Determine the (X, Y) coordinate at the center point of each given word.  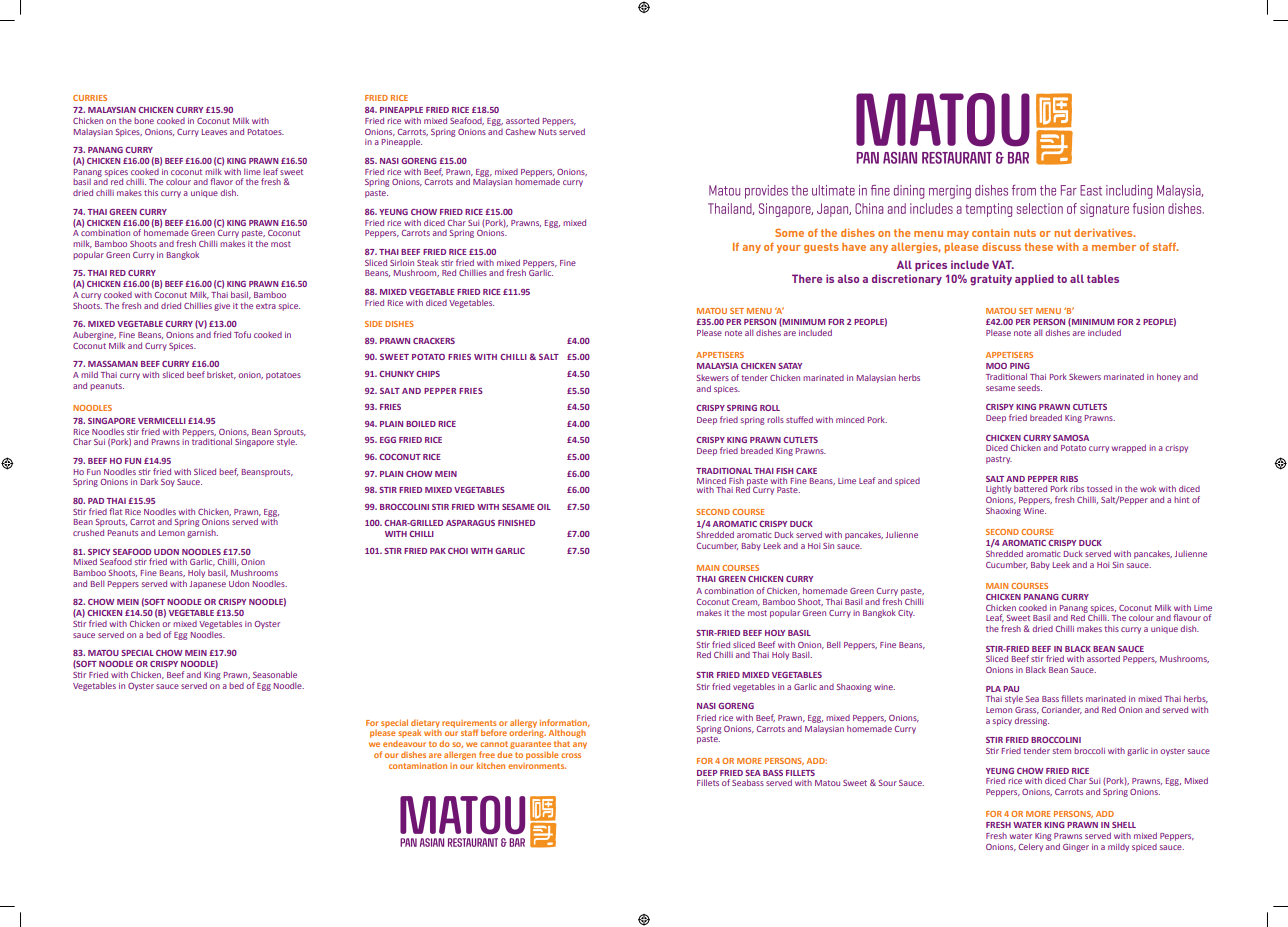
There (807, 278)
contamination (418, 766)
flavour (1187, 617)
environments (537, 766)
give (222, 307)
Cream (746, 602)
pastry (999, 460)
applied (1034, 279)
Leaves (214, 132)
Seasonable (275, 674)
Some (789, 232)
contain (991, 233)
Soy (168, 483)
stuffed (799, 419)
